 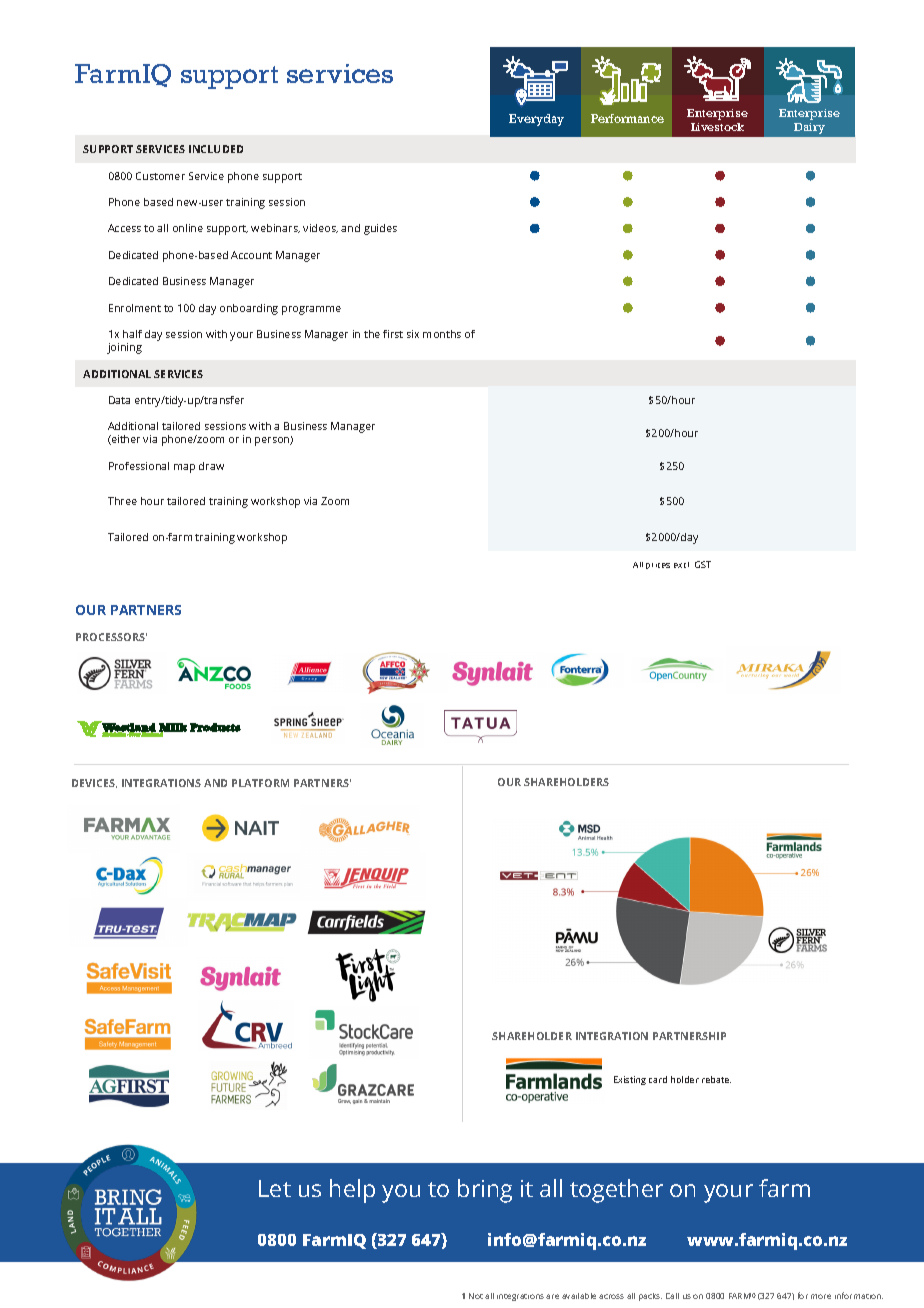 What do you see at coordinates (716, 1079) in the image?
I see `rebate` at bounding box center [716, 1079].
